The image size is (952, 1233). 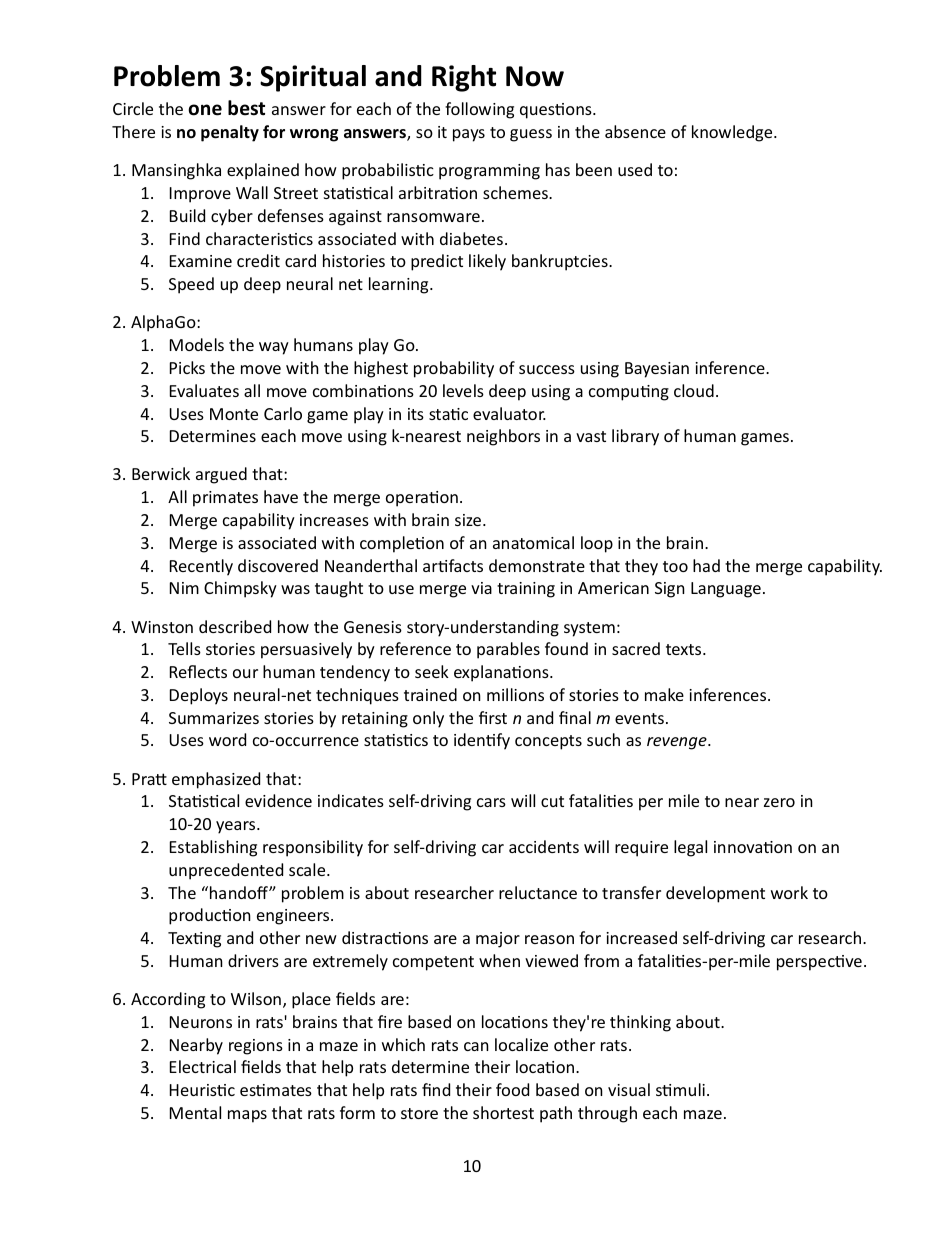 What do you see at coordinates (202, 1090) in the page?
I see `Heuristic` at bounding box center [202, 1090].
